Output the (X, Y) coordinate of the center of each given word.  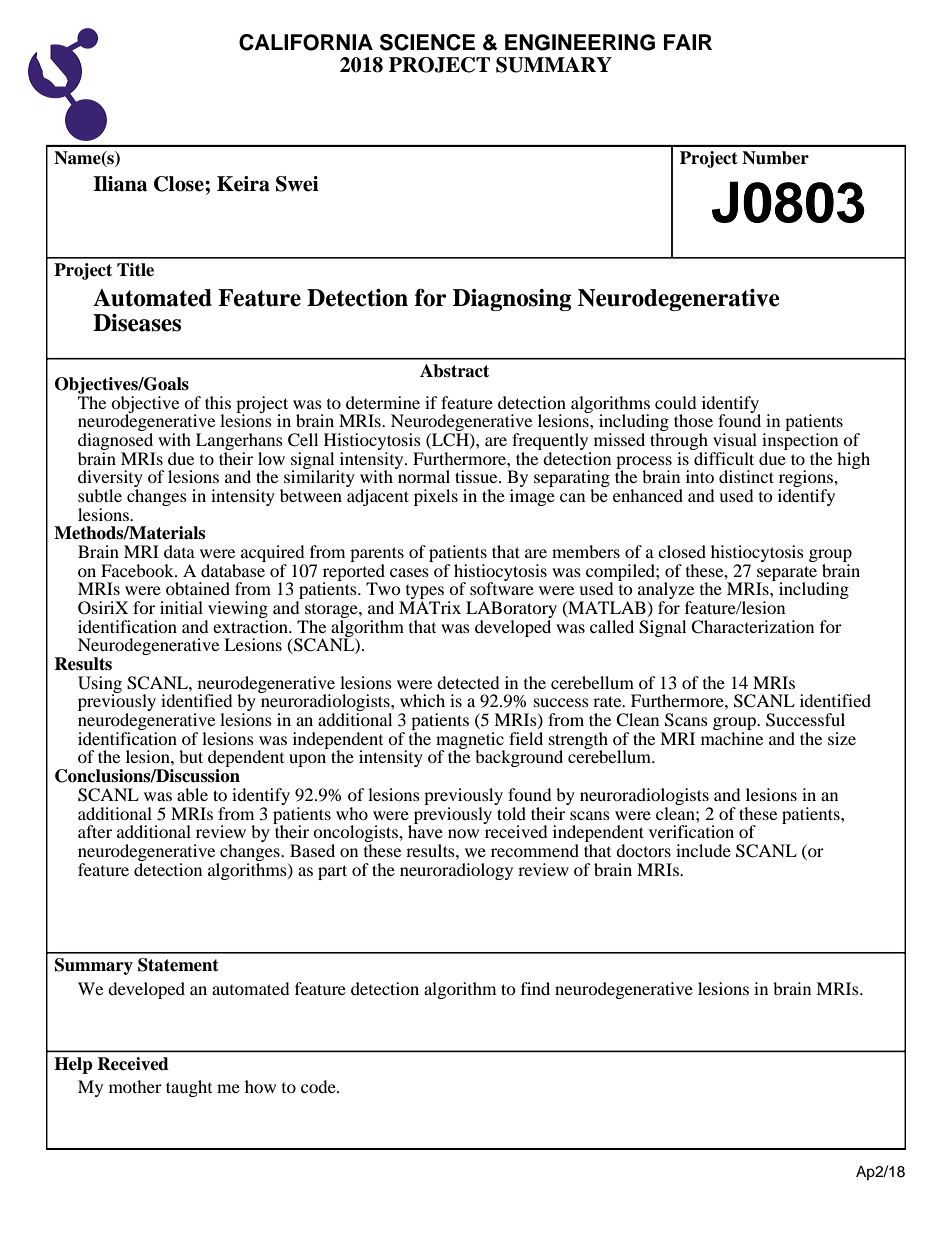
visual (735, 439)
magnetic (470, 741)
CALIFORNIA (306, 42)
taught (189, 1088)
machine (732, 738)
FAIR (688, 42)
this (218, 402)
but (191, 756)
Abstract (454, 371)
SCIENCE (427, 42)
